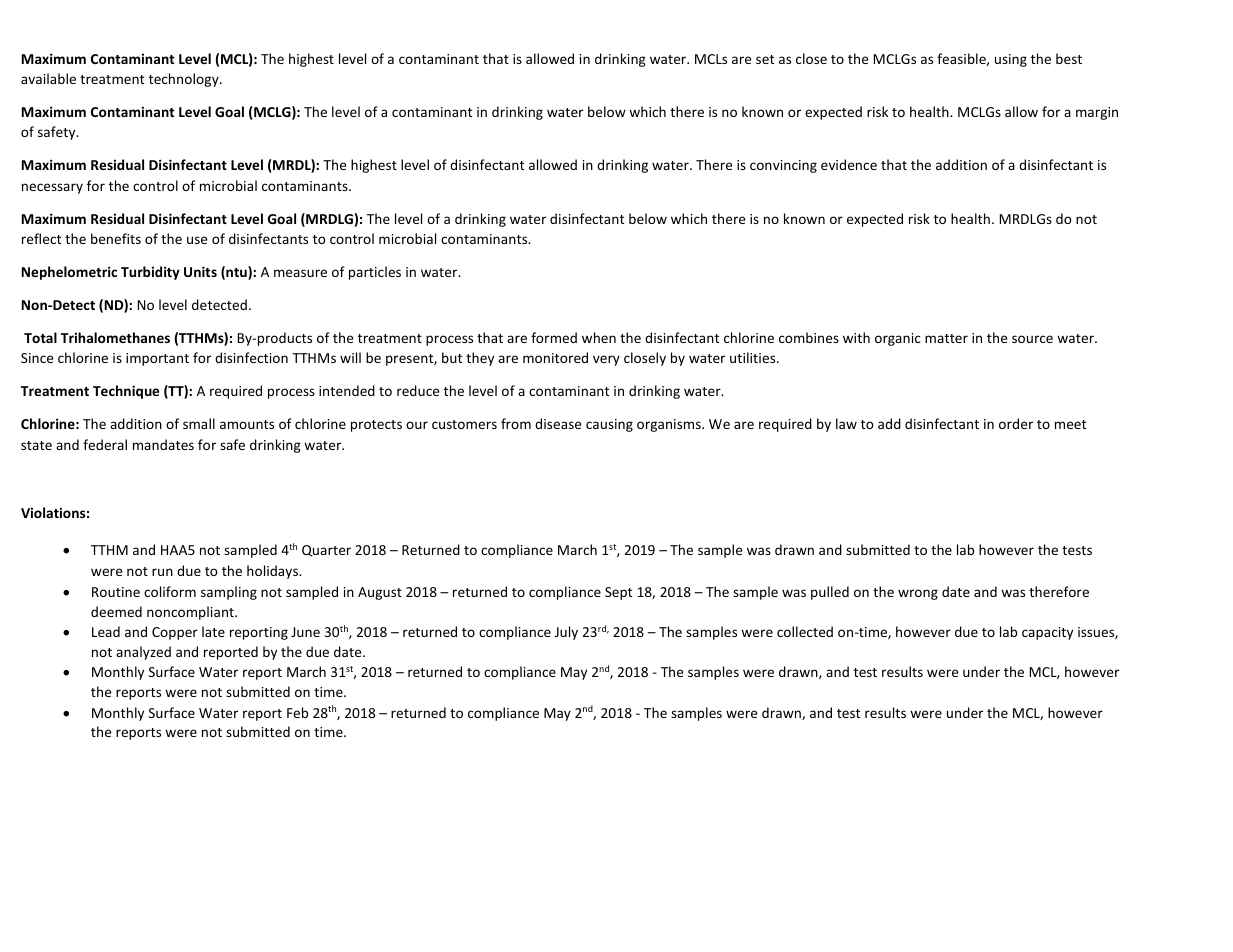  I want to click on order, so click(1016, 423).
